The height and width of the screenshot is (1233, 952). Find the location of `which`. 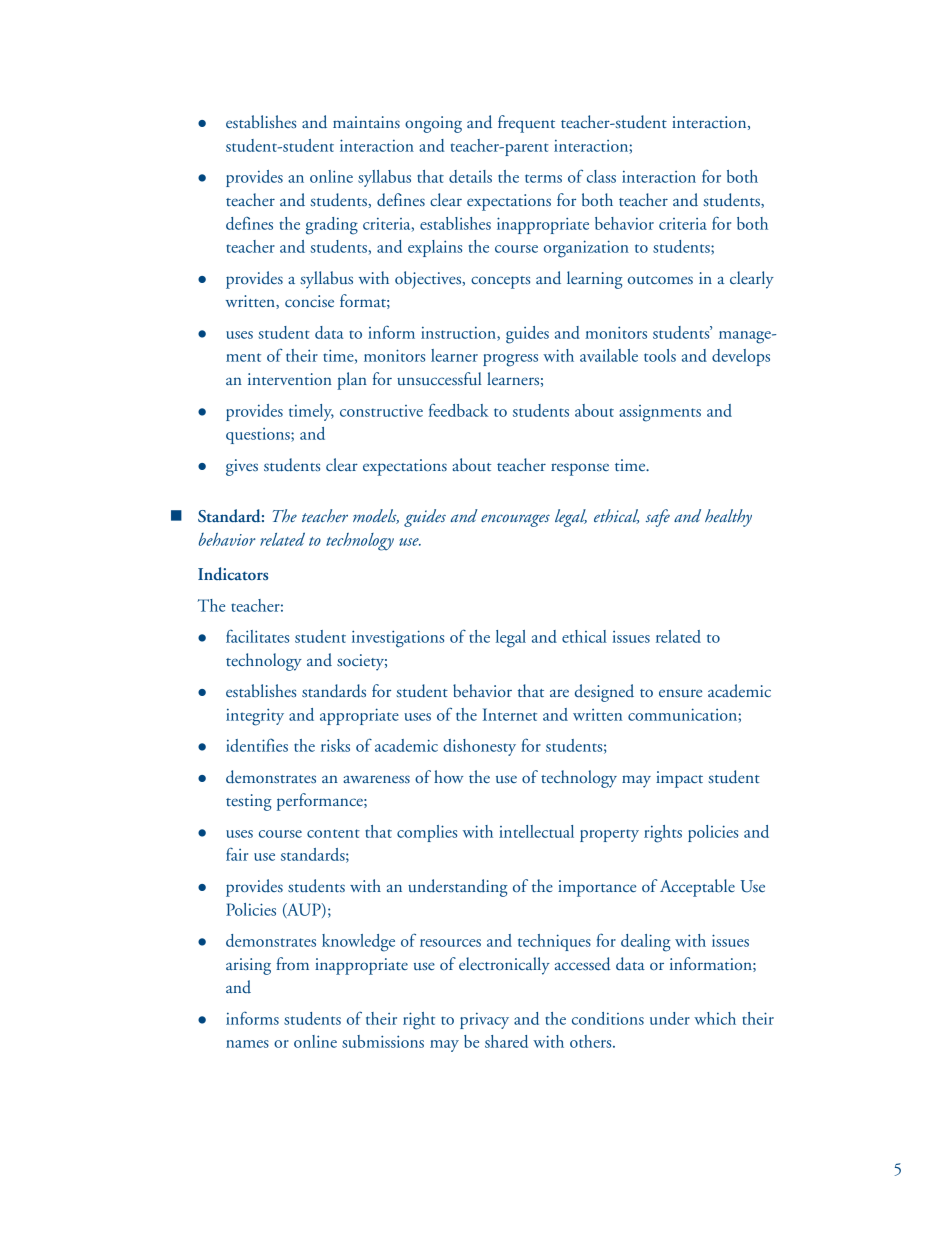

which is located at coordinates (715, 1018).
